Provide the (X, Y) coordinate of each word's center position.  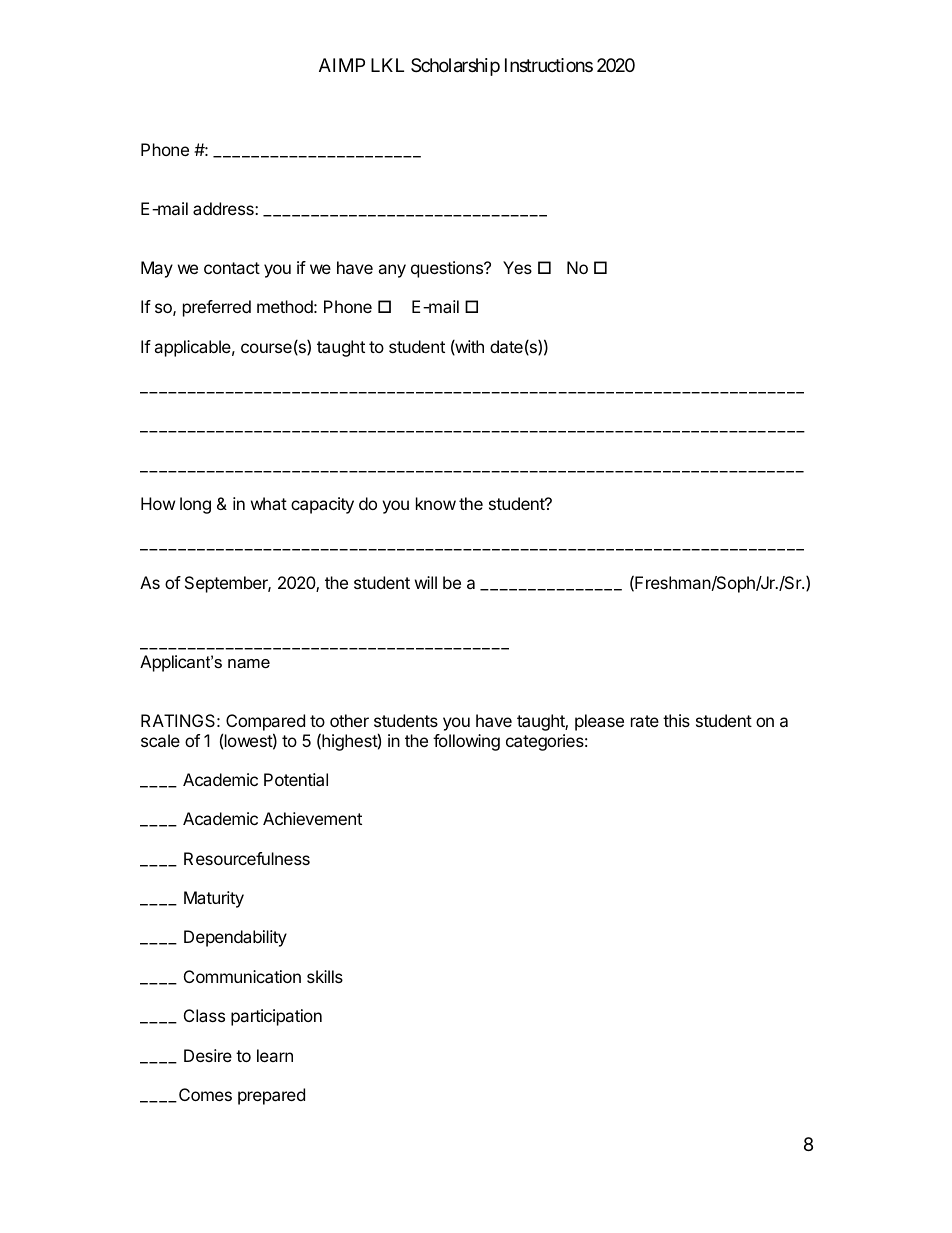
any (392, 271)
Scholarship (455, 67)
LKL (387, 65)
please (599, 722)
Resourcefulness (247, 858)
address (224, 208)
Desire (208, 1055)
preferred (217, 308)
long (195, 505)
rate (645, 721)
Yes (517, 267)
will (426, 582)
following (466, 742)
